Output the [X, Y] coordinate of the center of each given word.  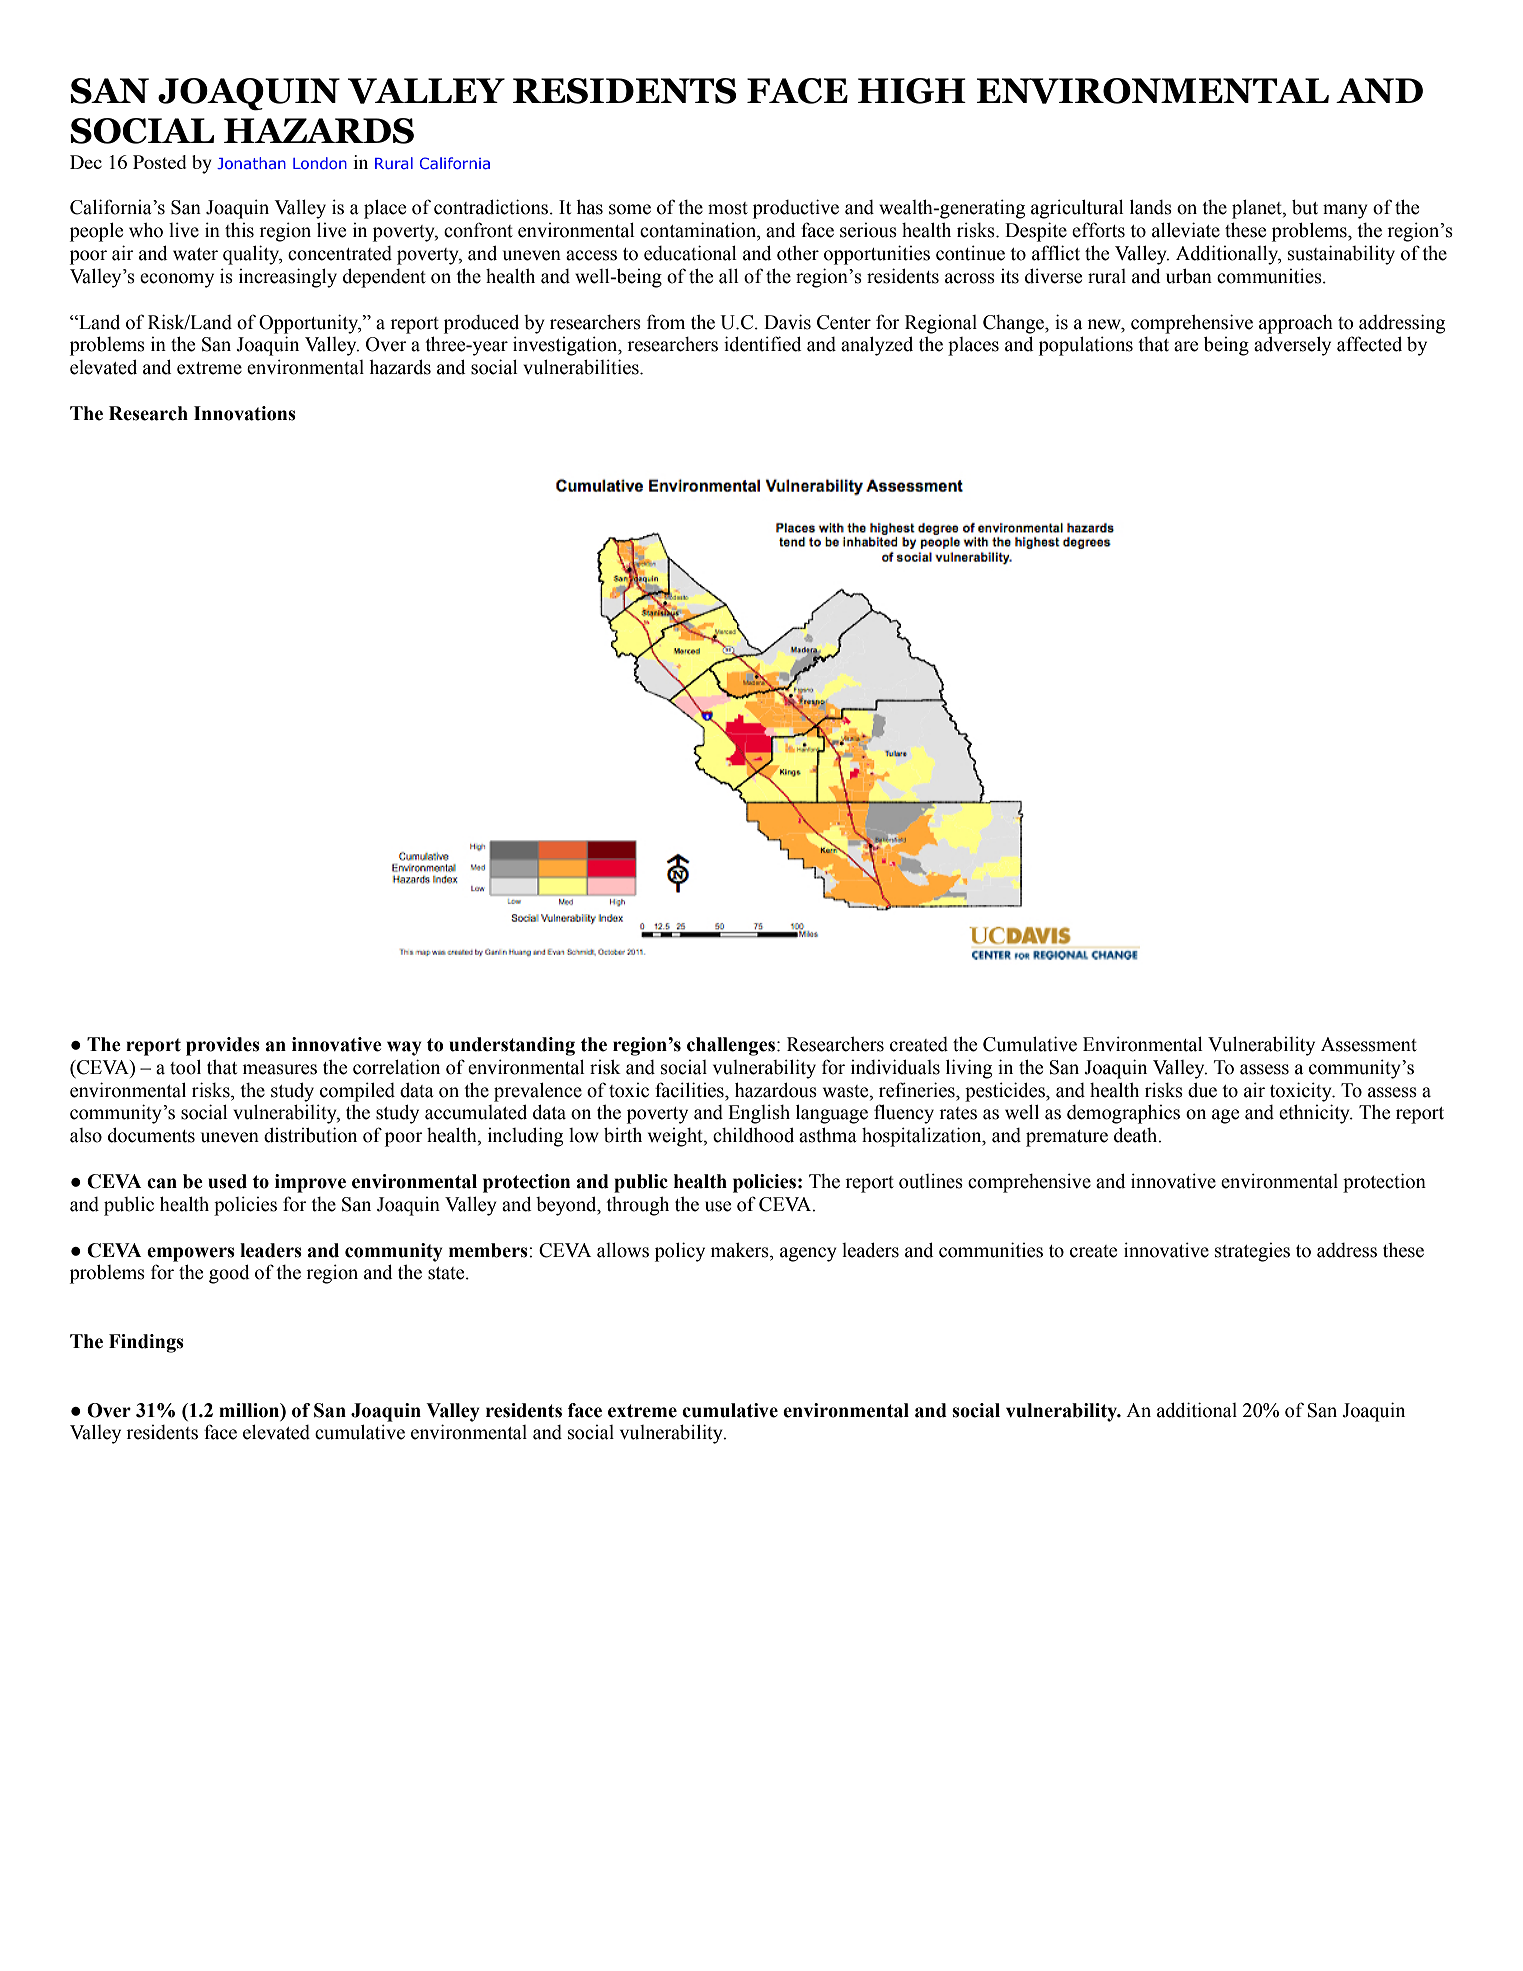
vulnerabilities [582, 367]
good [229, 1274]
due [1202, 1090]
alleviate [1186, 230]
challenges [731, 1046]
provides [223, 1046]
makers [741, 1250]
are [1186, 346]
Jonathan [251, 163]
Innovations [245, 413]
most [728, 208]
